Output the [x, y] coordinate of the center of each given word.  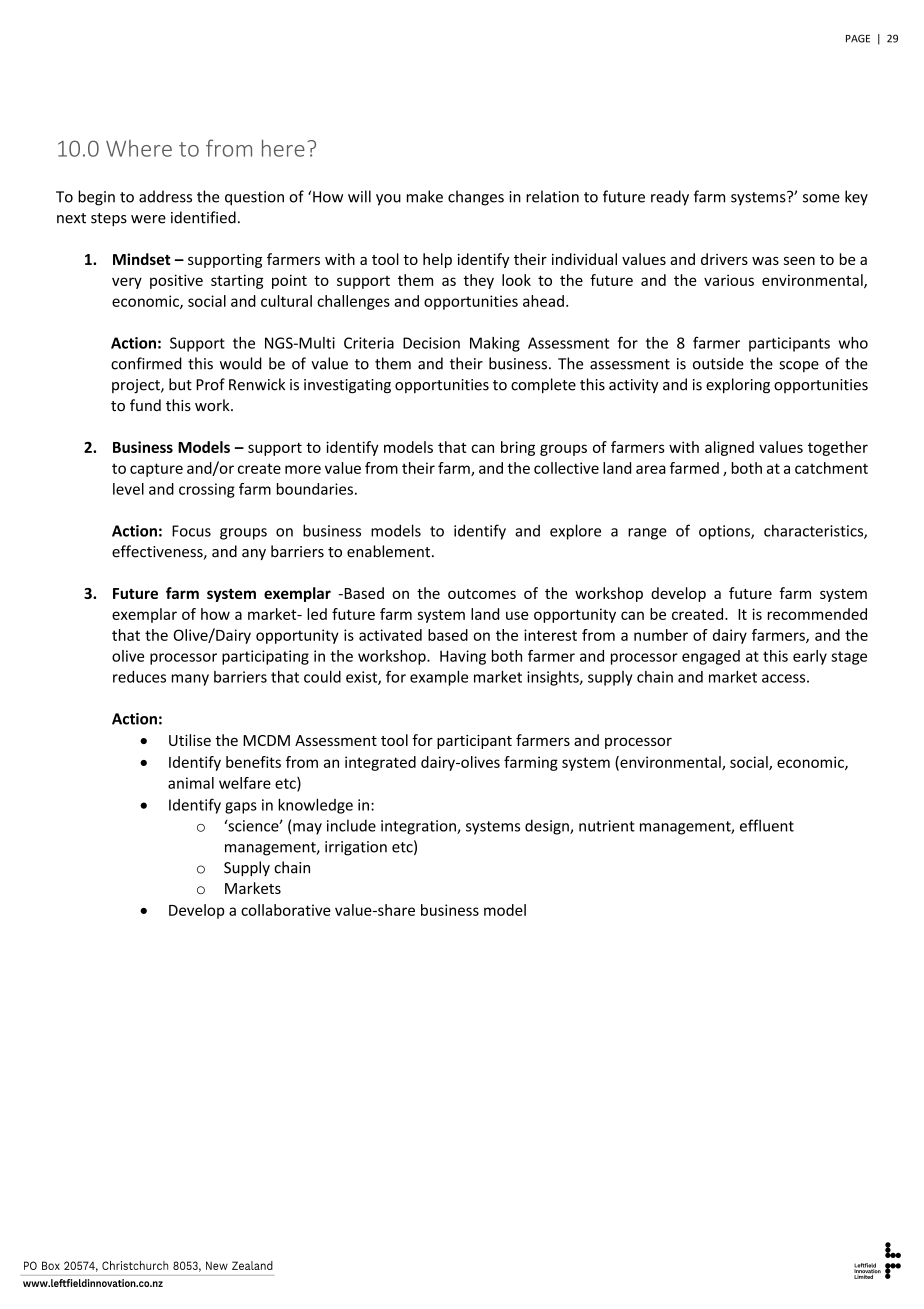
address [165, 196]
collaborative [286, 910]
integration [419, 827]
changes [476, 198]
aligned [729, 448]
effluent [767, 825]
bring [518, 448]
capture [156, 470]
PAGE [858, 38]
